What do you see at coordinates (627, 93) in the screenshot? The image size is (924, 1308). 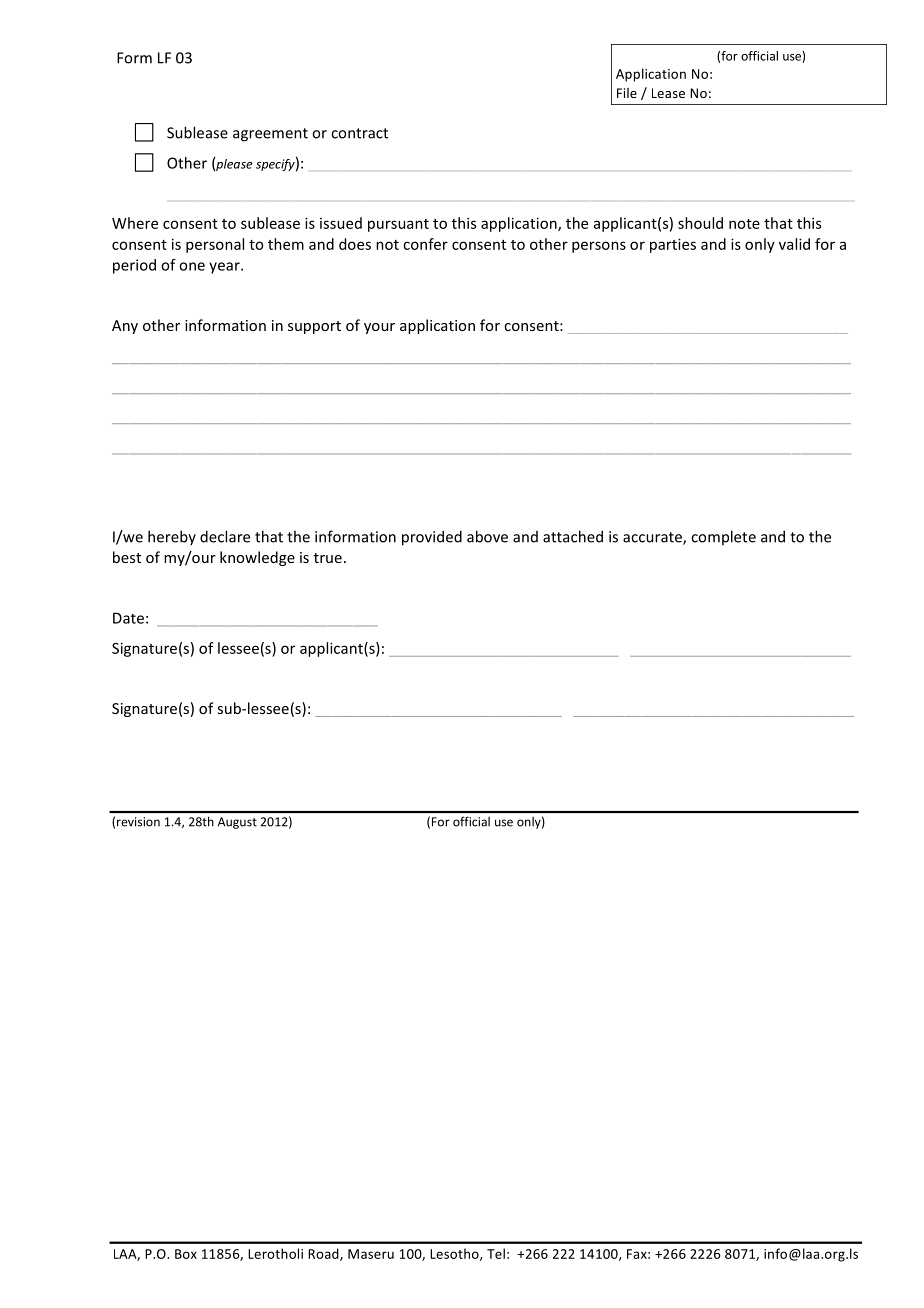 I see `File` at bounding box center [627, 93].
